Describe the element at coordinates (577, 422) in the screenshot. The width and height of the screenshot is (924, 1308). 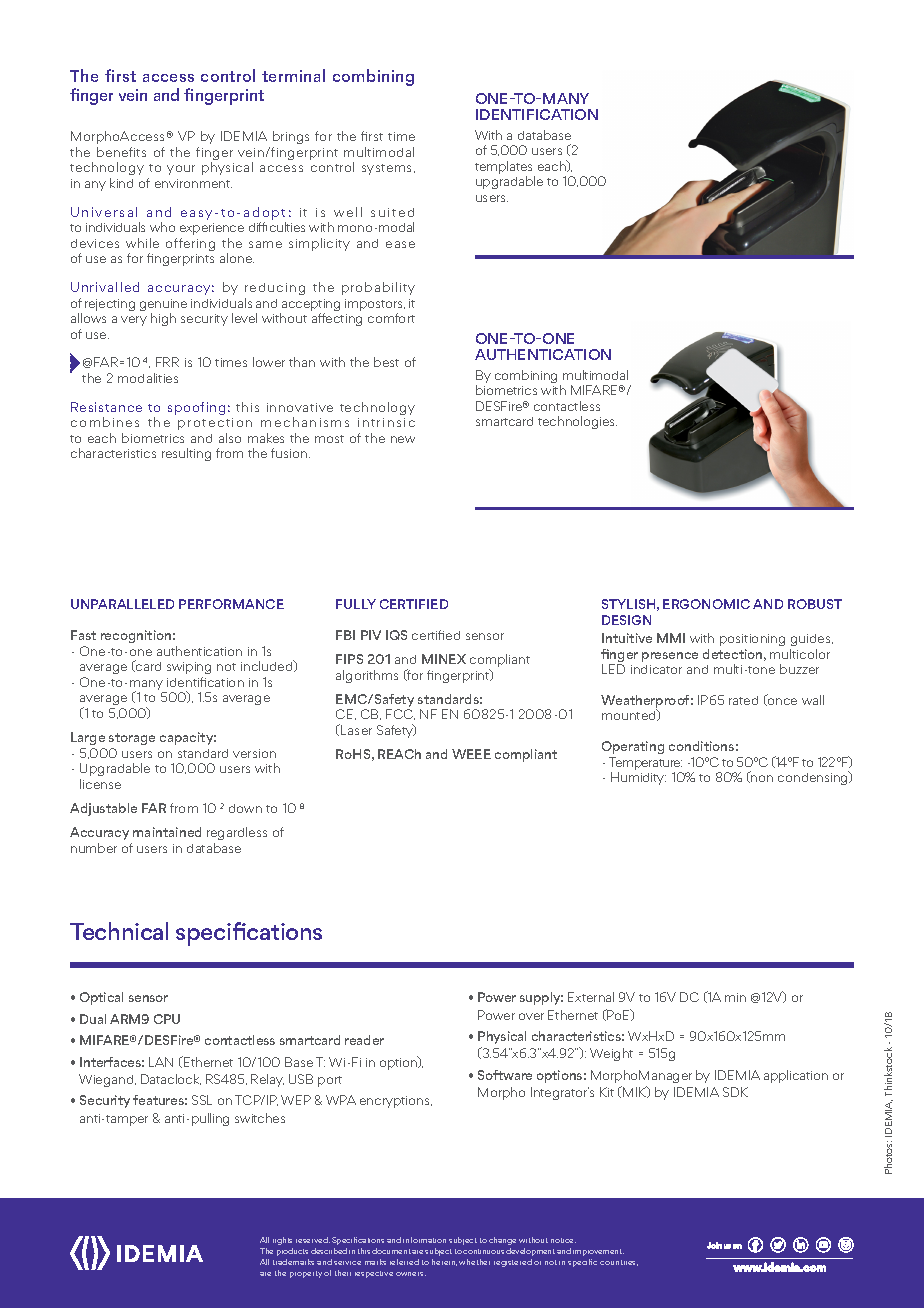
I see `technologies` at that location.
